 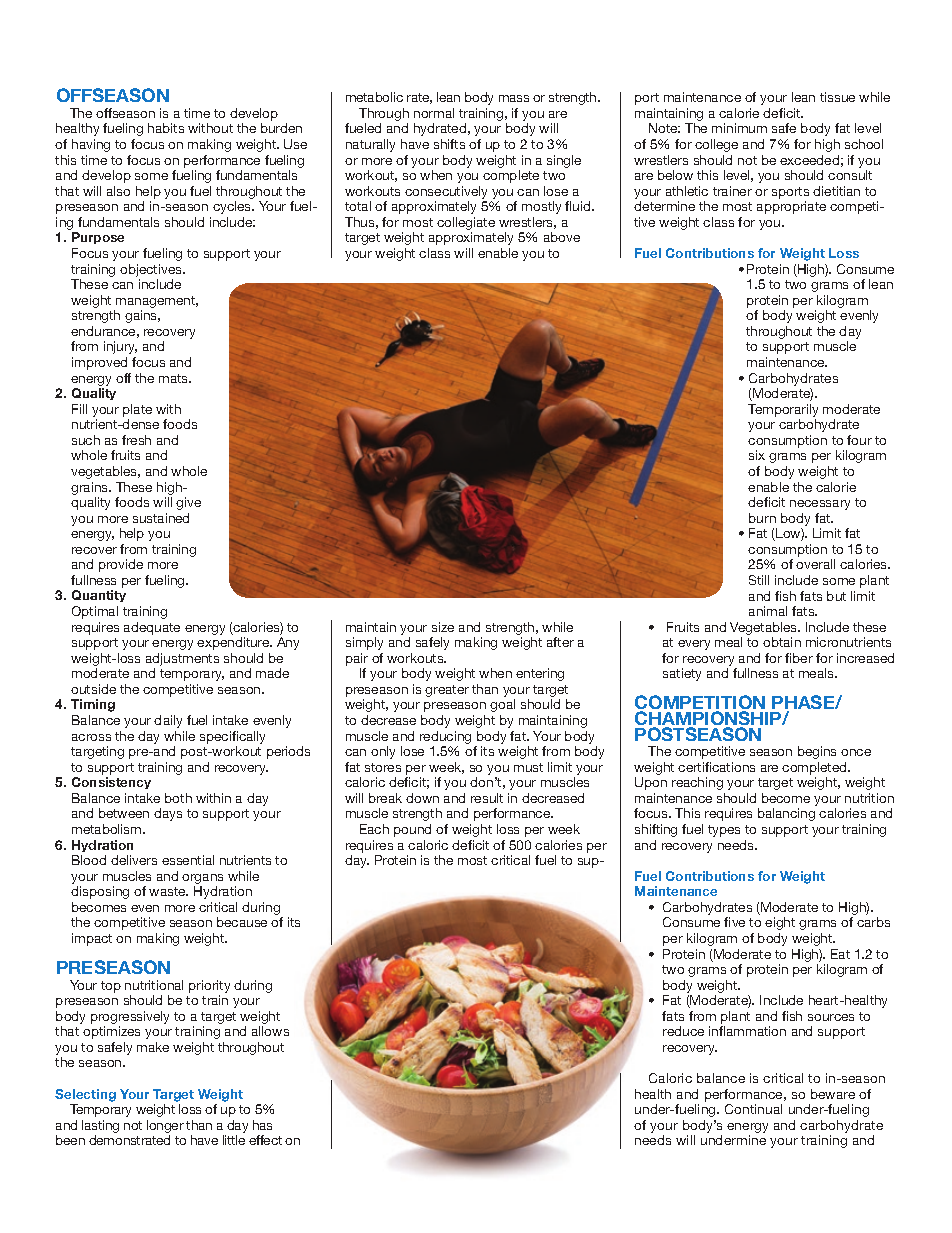 I want to click on result, so click(x=487, y=798).
